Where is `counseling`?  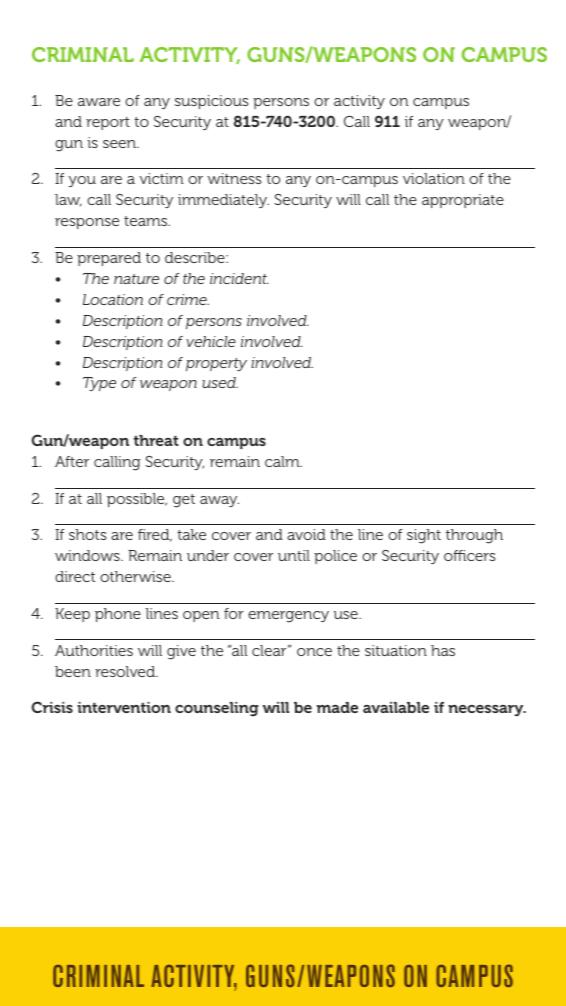 counseling is located at coordinates (217, 709).
